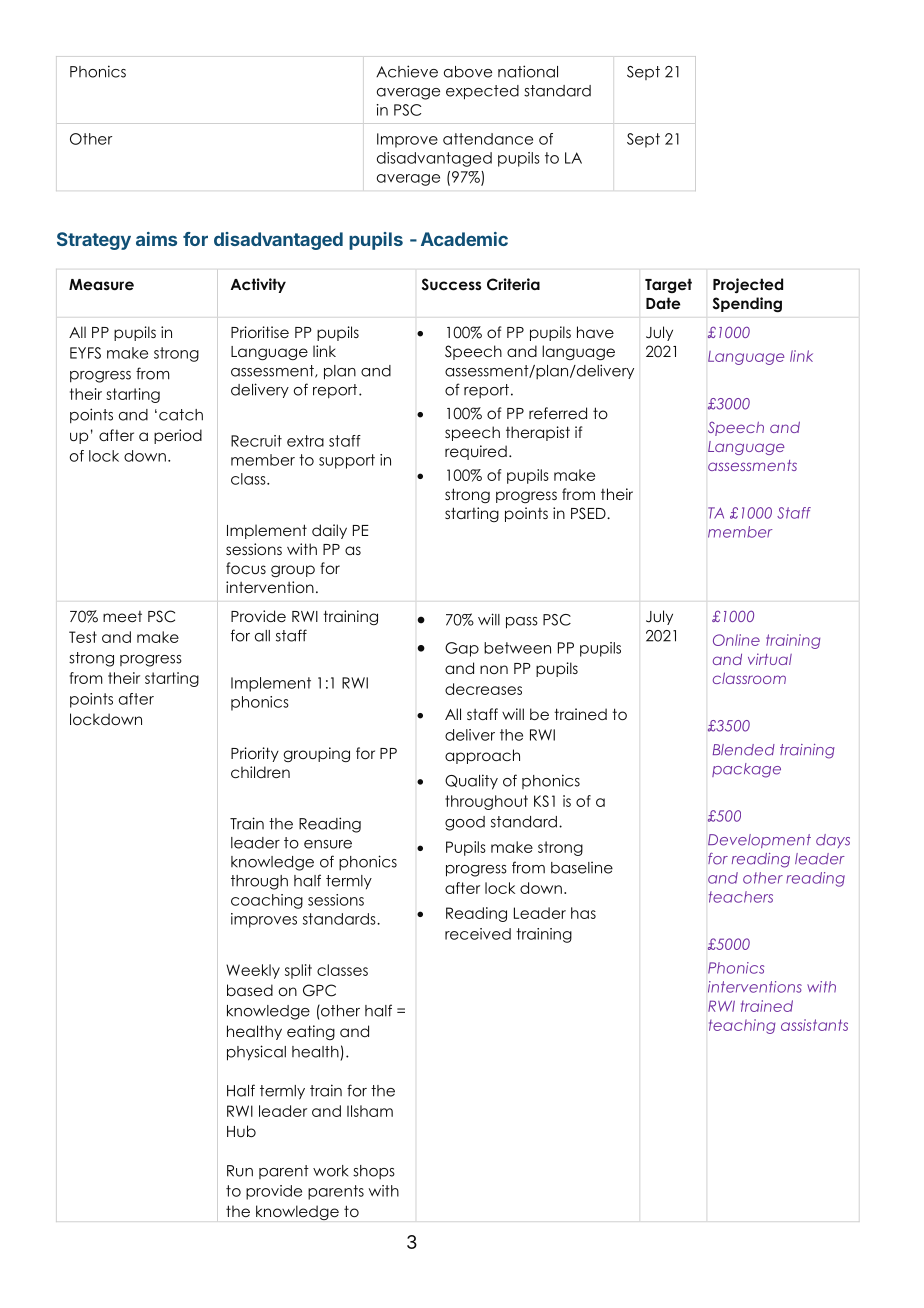  What do you see at coordinates (742, 1026) in the screenshot?
I see `teaching` at bounding box center [742, 1026].
